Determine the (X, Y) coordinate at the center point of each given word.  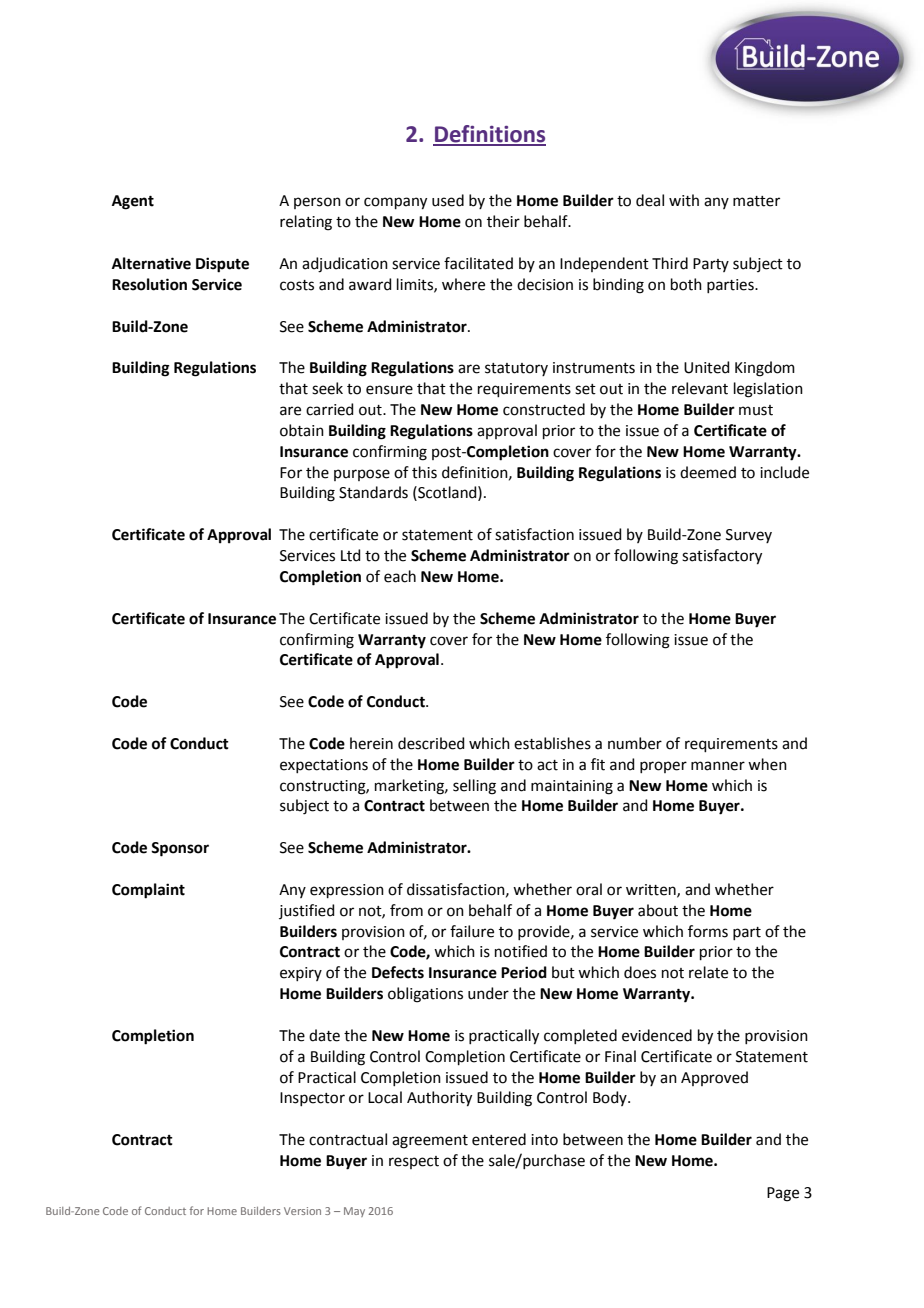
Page (783, 1194)
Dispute (222, 265)
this (424, 472)
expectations (324, 766)
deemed (708, 472)
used (448, 200)
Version (302, 1211)
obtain (302, 430)
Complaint (148, 891)
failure (472, 931)
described (431, 743)
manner (718, 766)
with (684, 200)
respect (414, 1162)
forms (708, 931)
